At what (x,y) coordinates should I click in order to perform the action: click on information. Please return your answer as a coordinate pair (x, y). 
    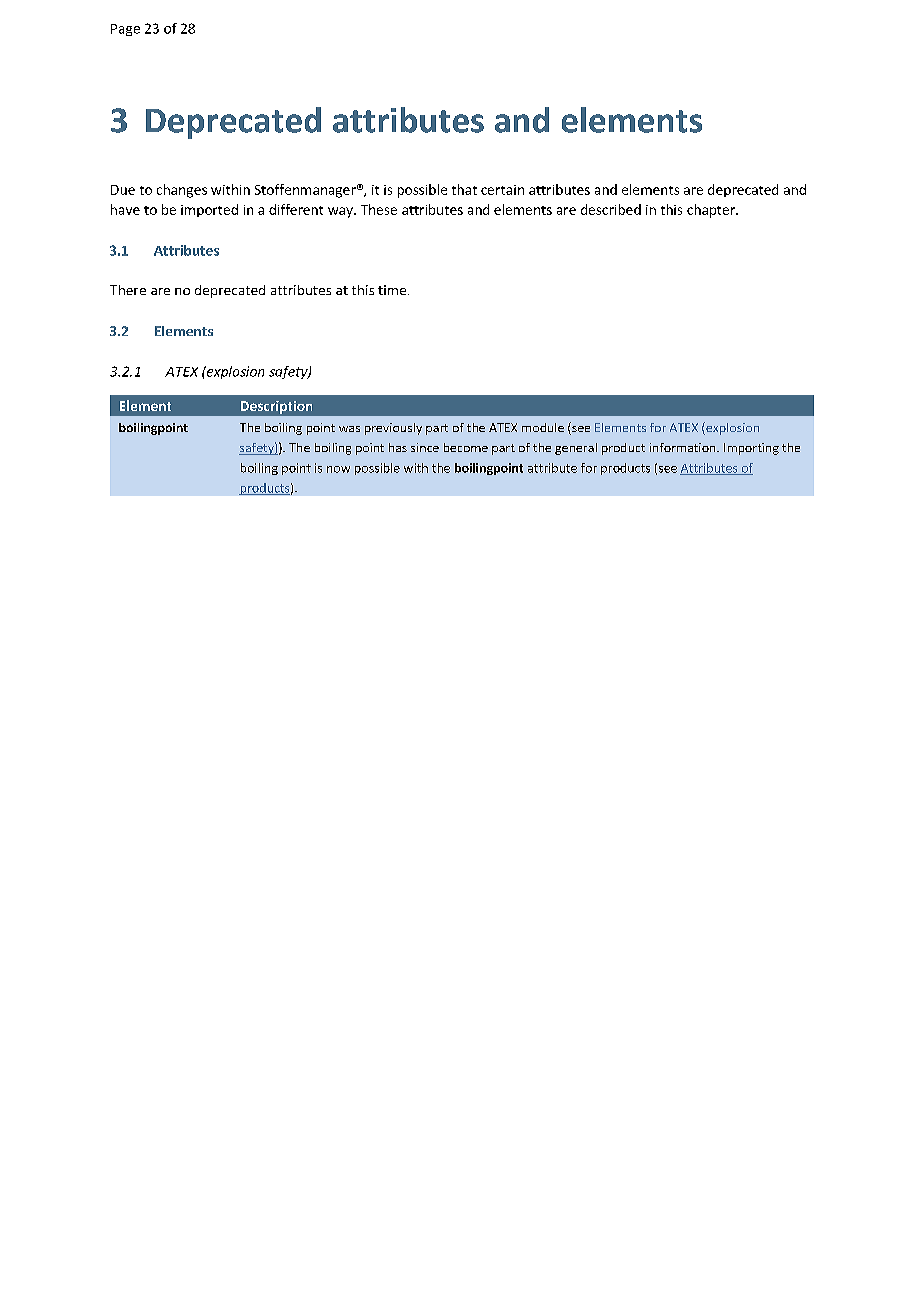
    Looking at the image, I should click on (684, 447).
